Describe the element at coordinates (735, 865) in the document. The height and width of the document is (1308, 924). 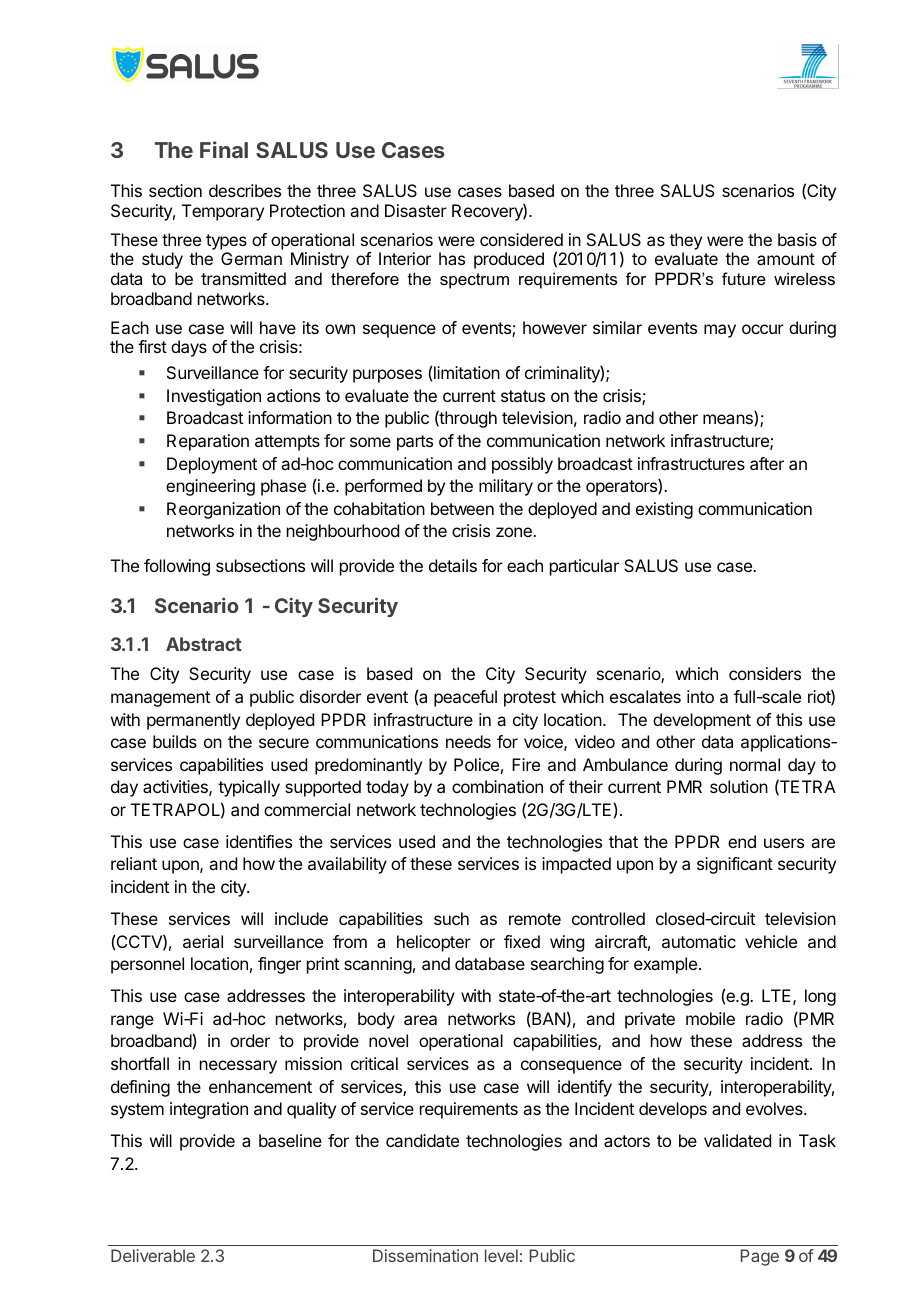
I see `significant` at that location.
